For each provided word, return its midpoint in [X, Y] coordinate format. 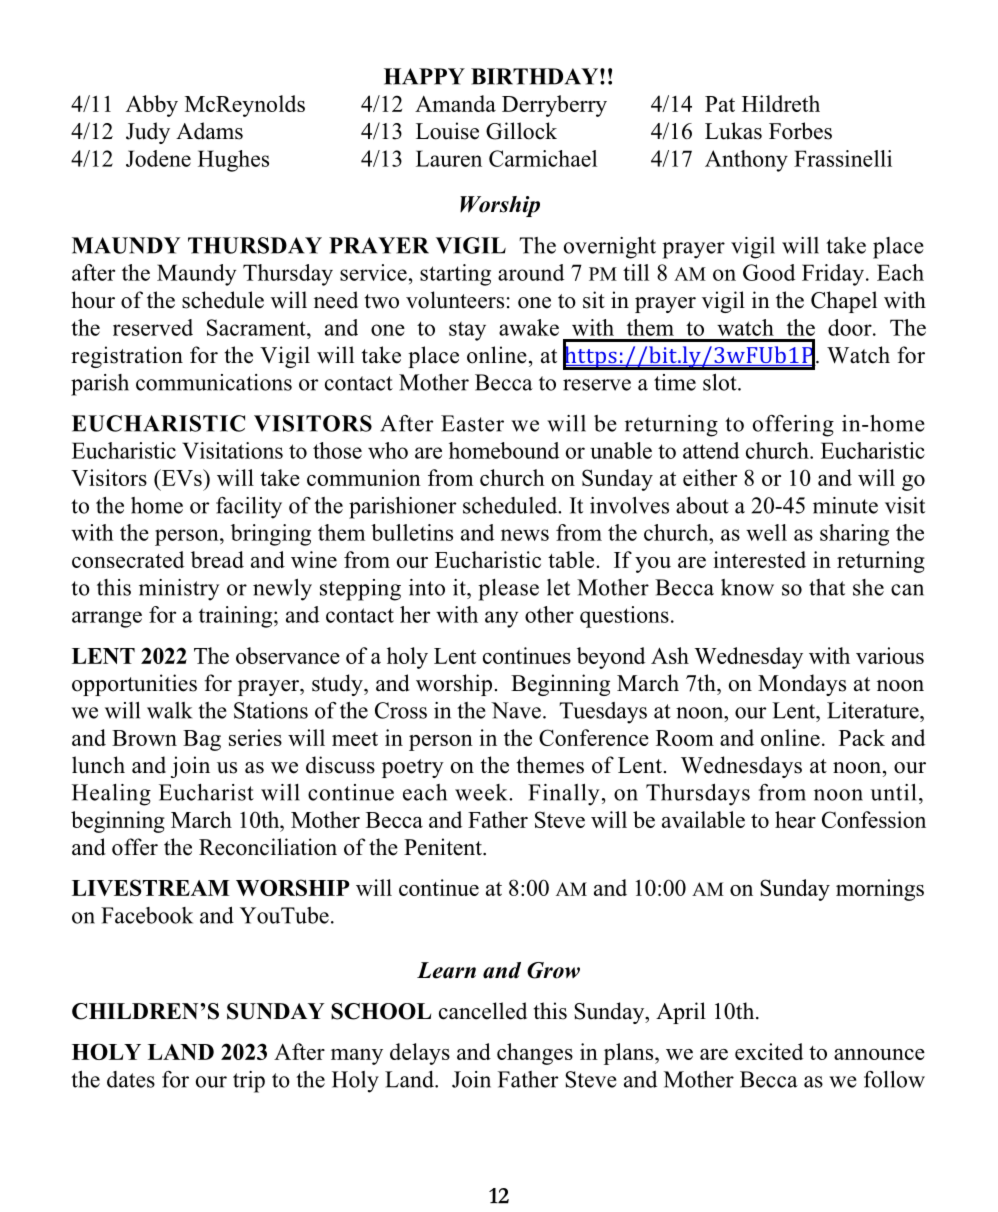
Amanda [455, 103]
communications [214, 382]
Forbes [800, 131]
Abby [152, 106]
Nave [516, 710]
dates [131, 1079]
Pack [862, 737]
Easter [472, 423]
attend [711, 450]
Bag [202, 740]
